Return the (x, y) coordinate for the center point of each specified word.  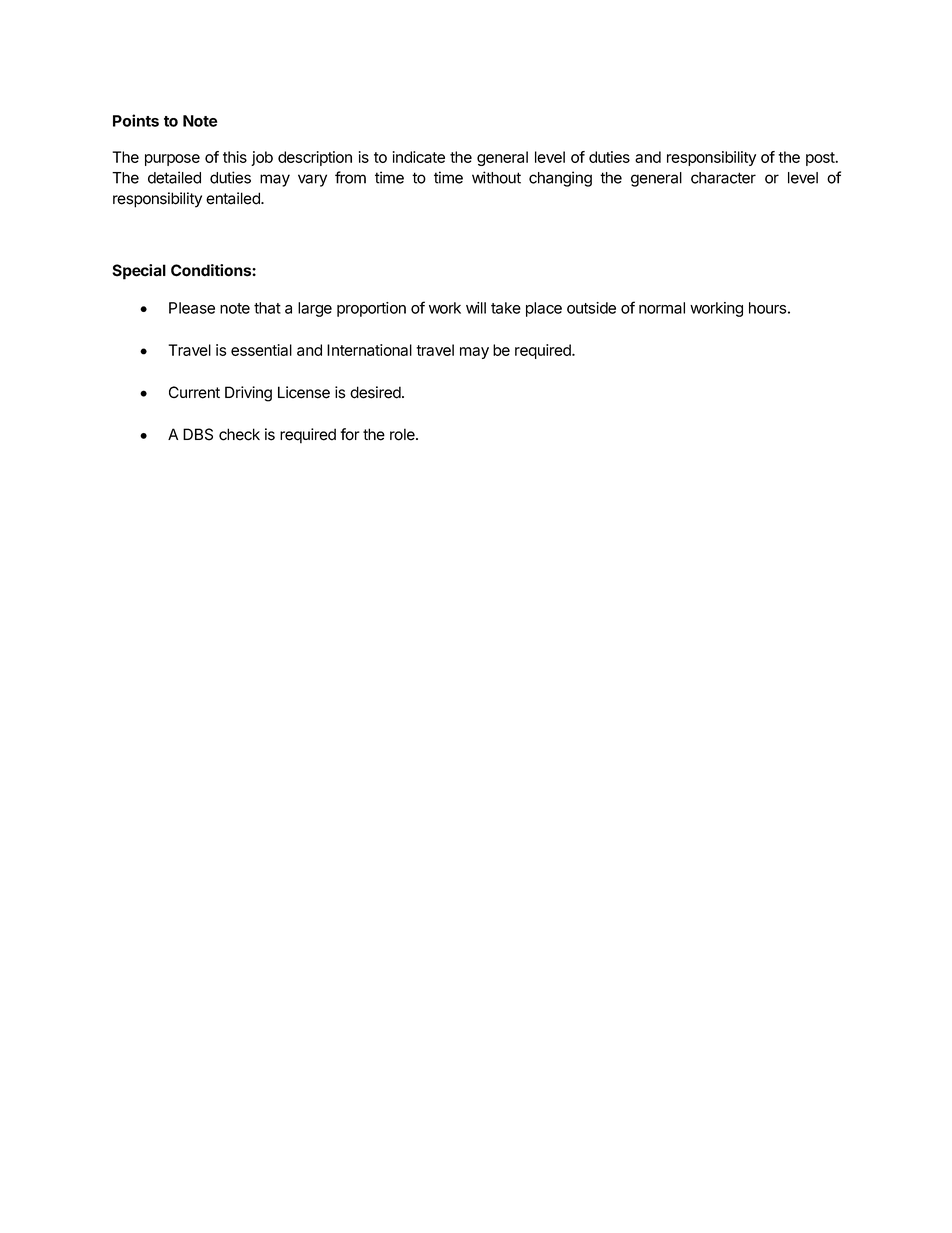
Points (136, 120)
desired (376, 392)
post (821, 159)
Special (139, 272)
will (476, 308)
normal (662, 308)
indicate (419, 157)
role (403, 434)
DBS (198, 434)
